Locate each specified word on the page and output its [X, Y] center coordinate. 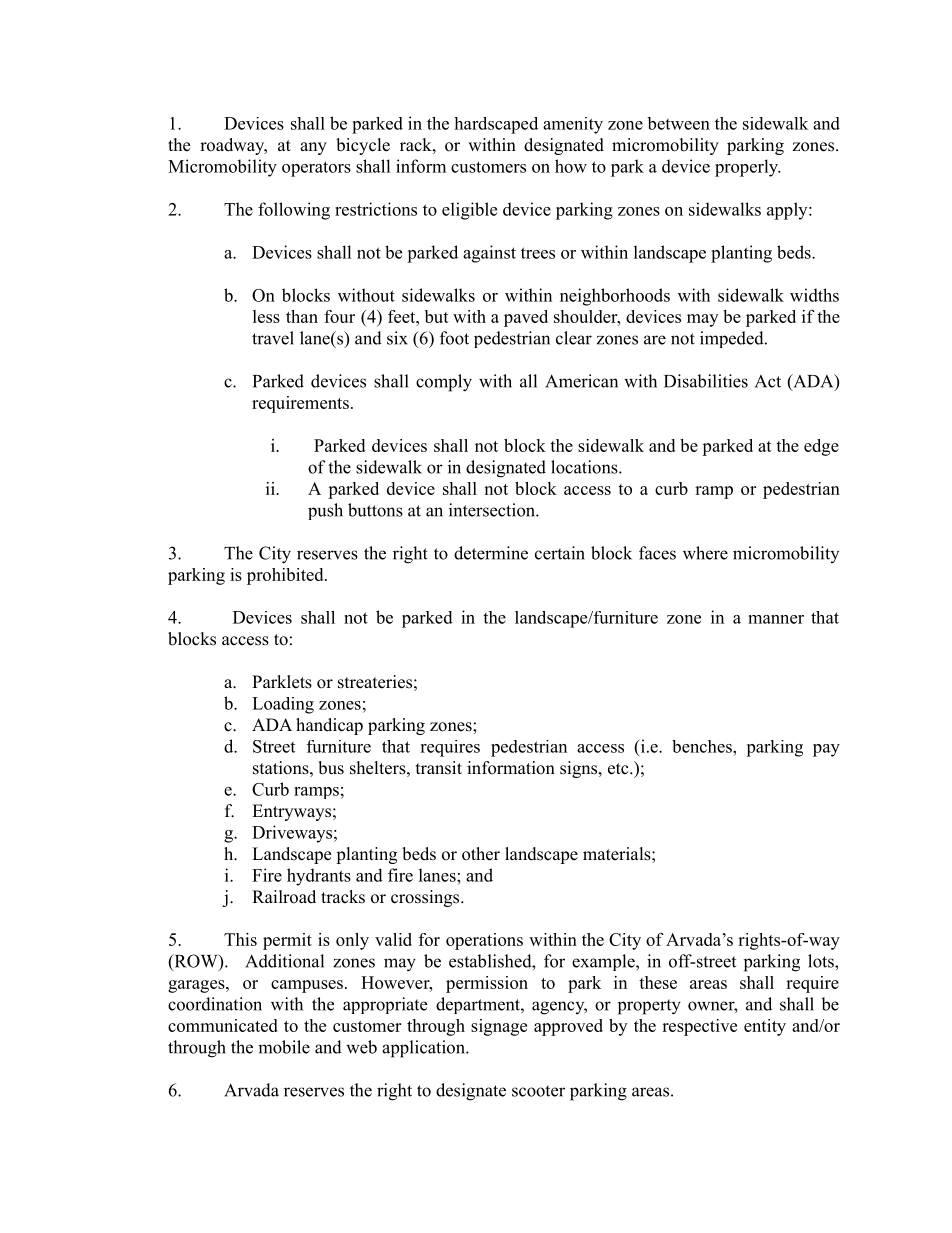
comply [444, 383]
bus [331, 768]
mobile [284, 1047]
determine [491, 553]
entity [765, 1027]
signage [499, 1027]
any [313, 148]
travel [273, 338]
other [481, 854]
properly [747, 168]
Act [768, 381]
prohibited [286, 576]
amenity [573, 125]
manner [776, 619]
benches [703, 746]
